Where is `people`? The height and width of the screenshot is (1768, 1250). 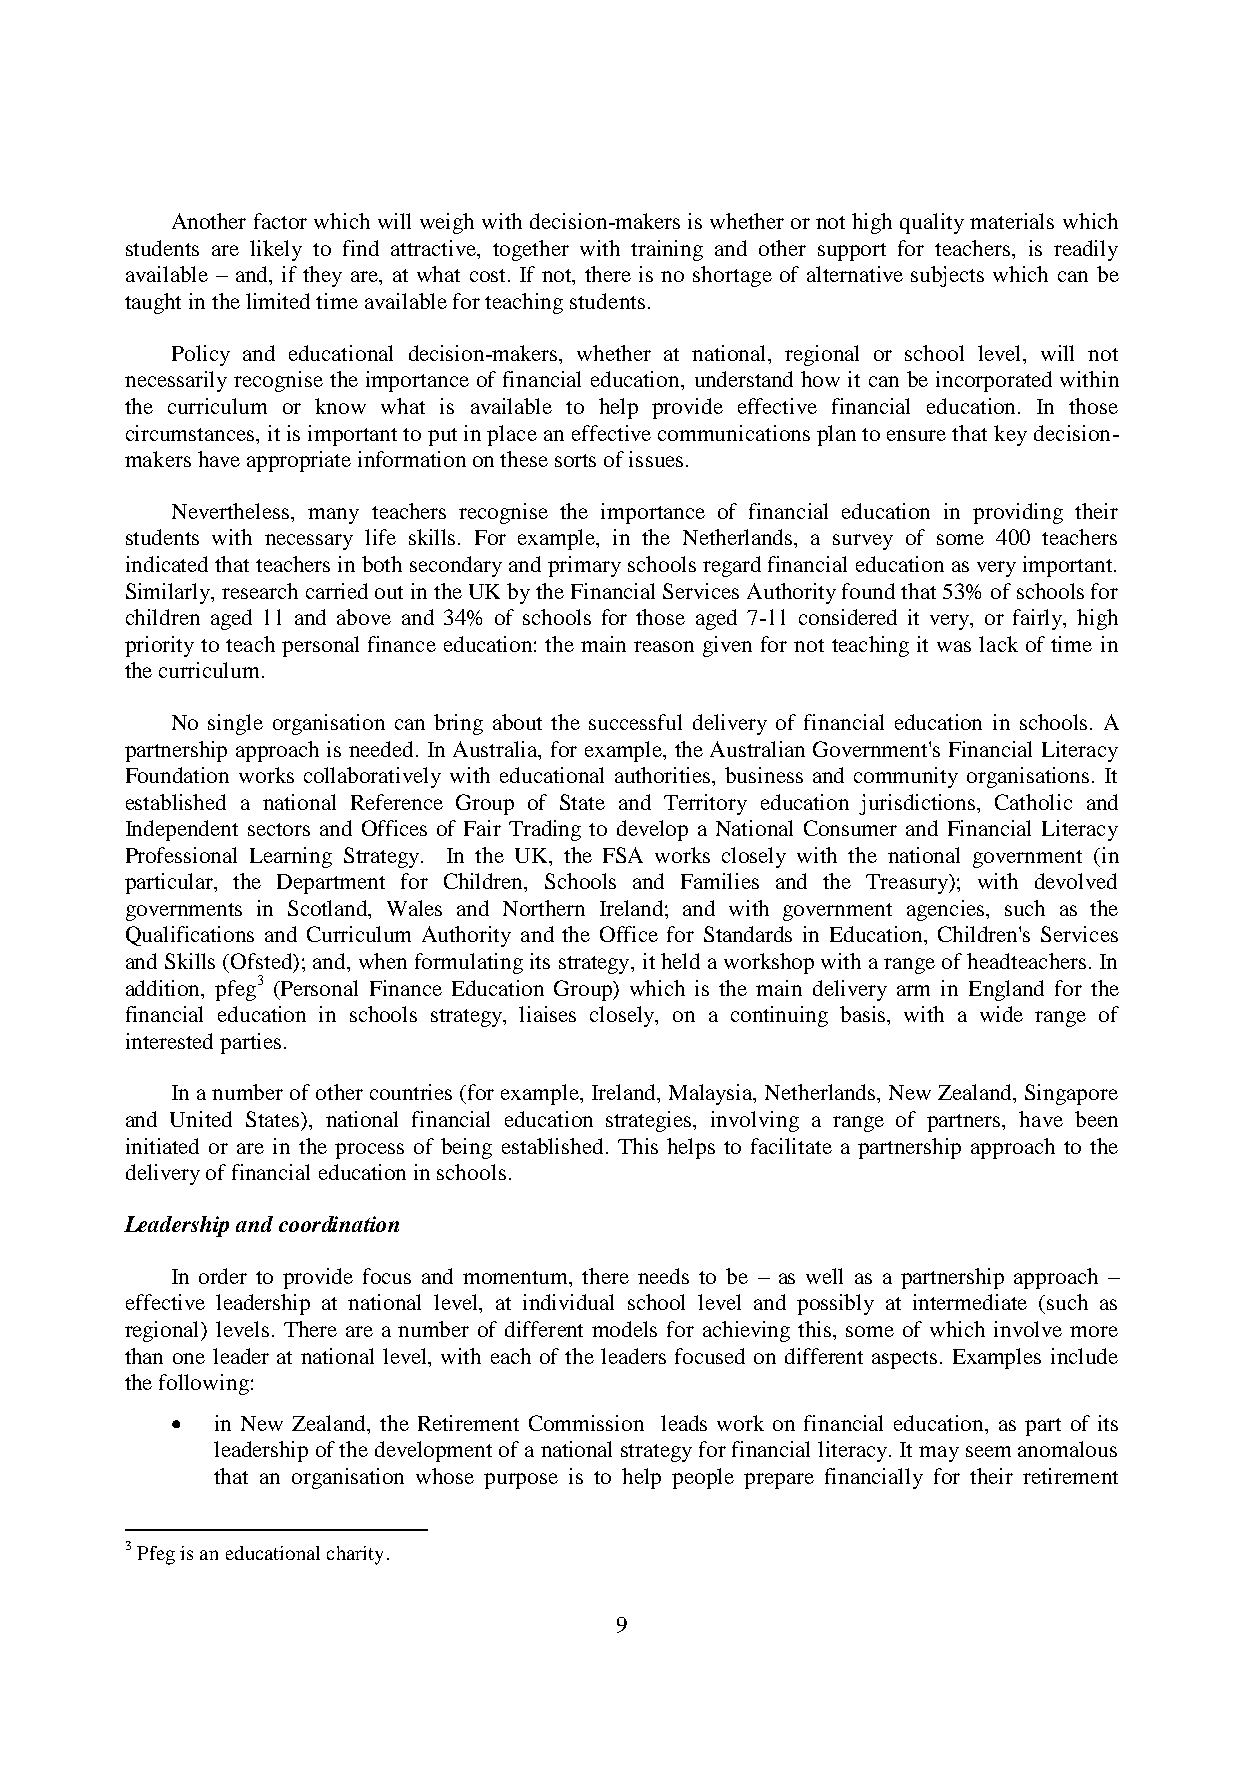 people is located at coordinates (703, 1478).
